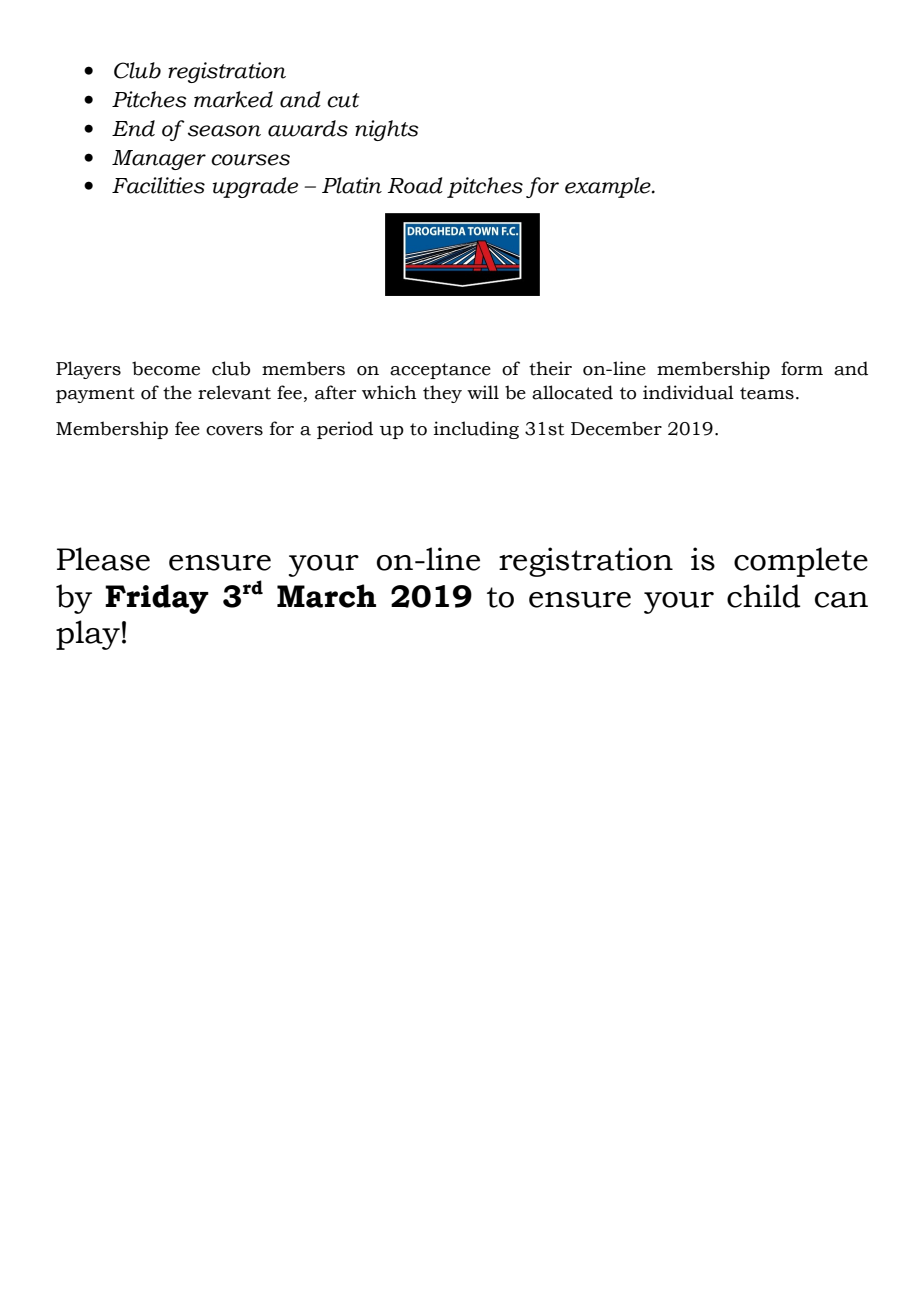 This image has width=924, height=1308. Describe the element at coordinates (326, 596) in the image. I see `March` at that location.
